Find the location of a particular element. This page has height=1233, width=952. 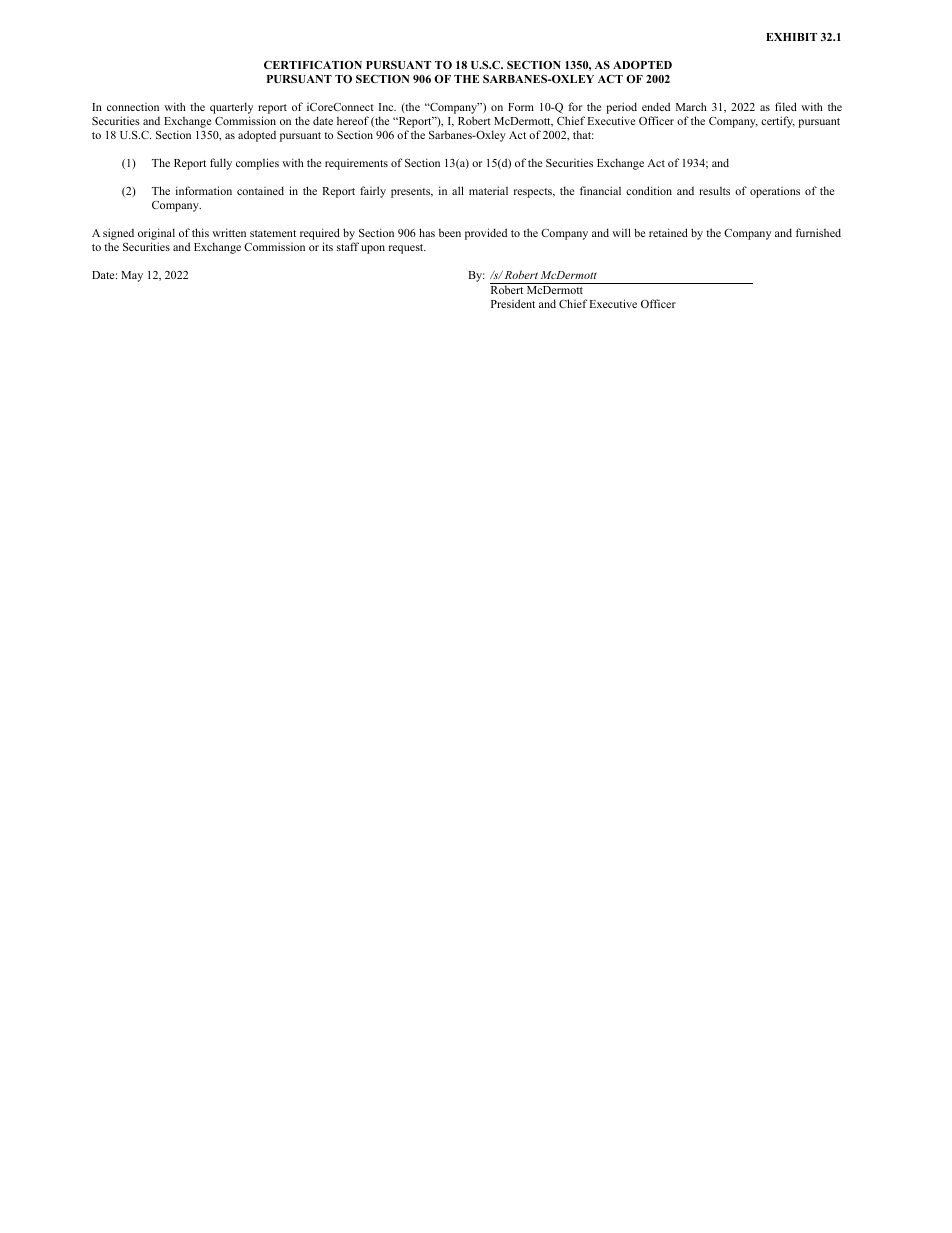

CERTIFICATION is located at coordinates (313, 65).
